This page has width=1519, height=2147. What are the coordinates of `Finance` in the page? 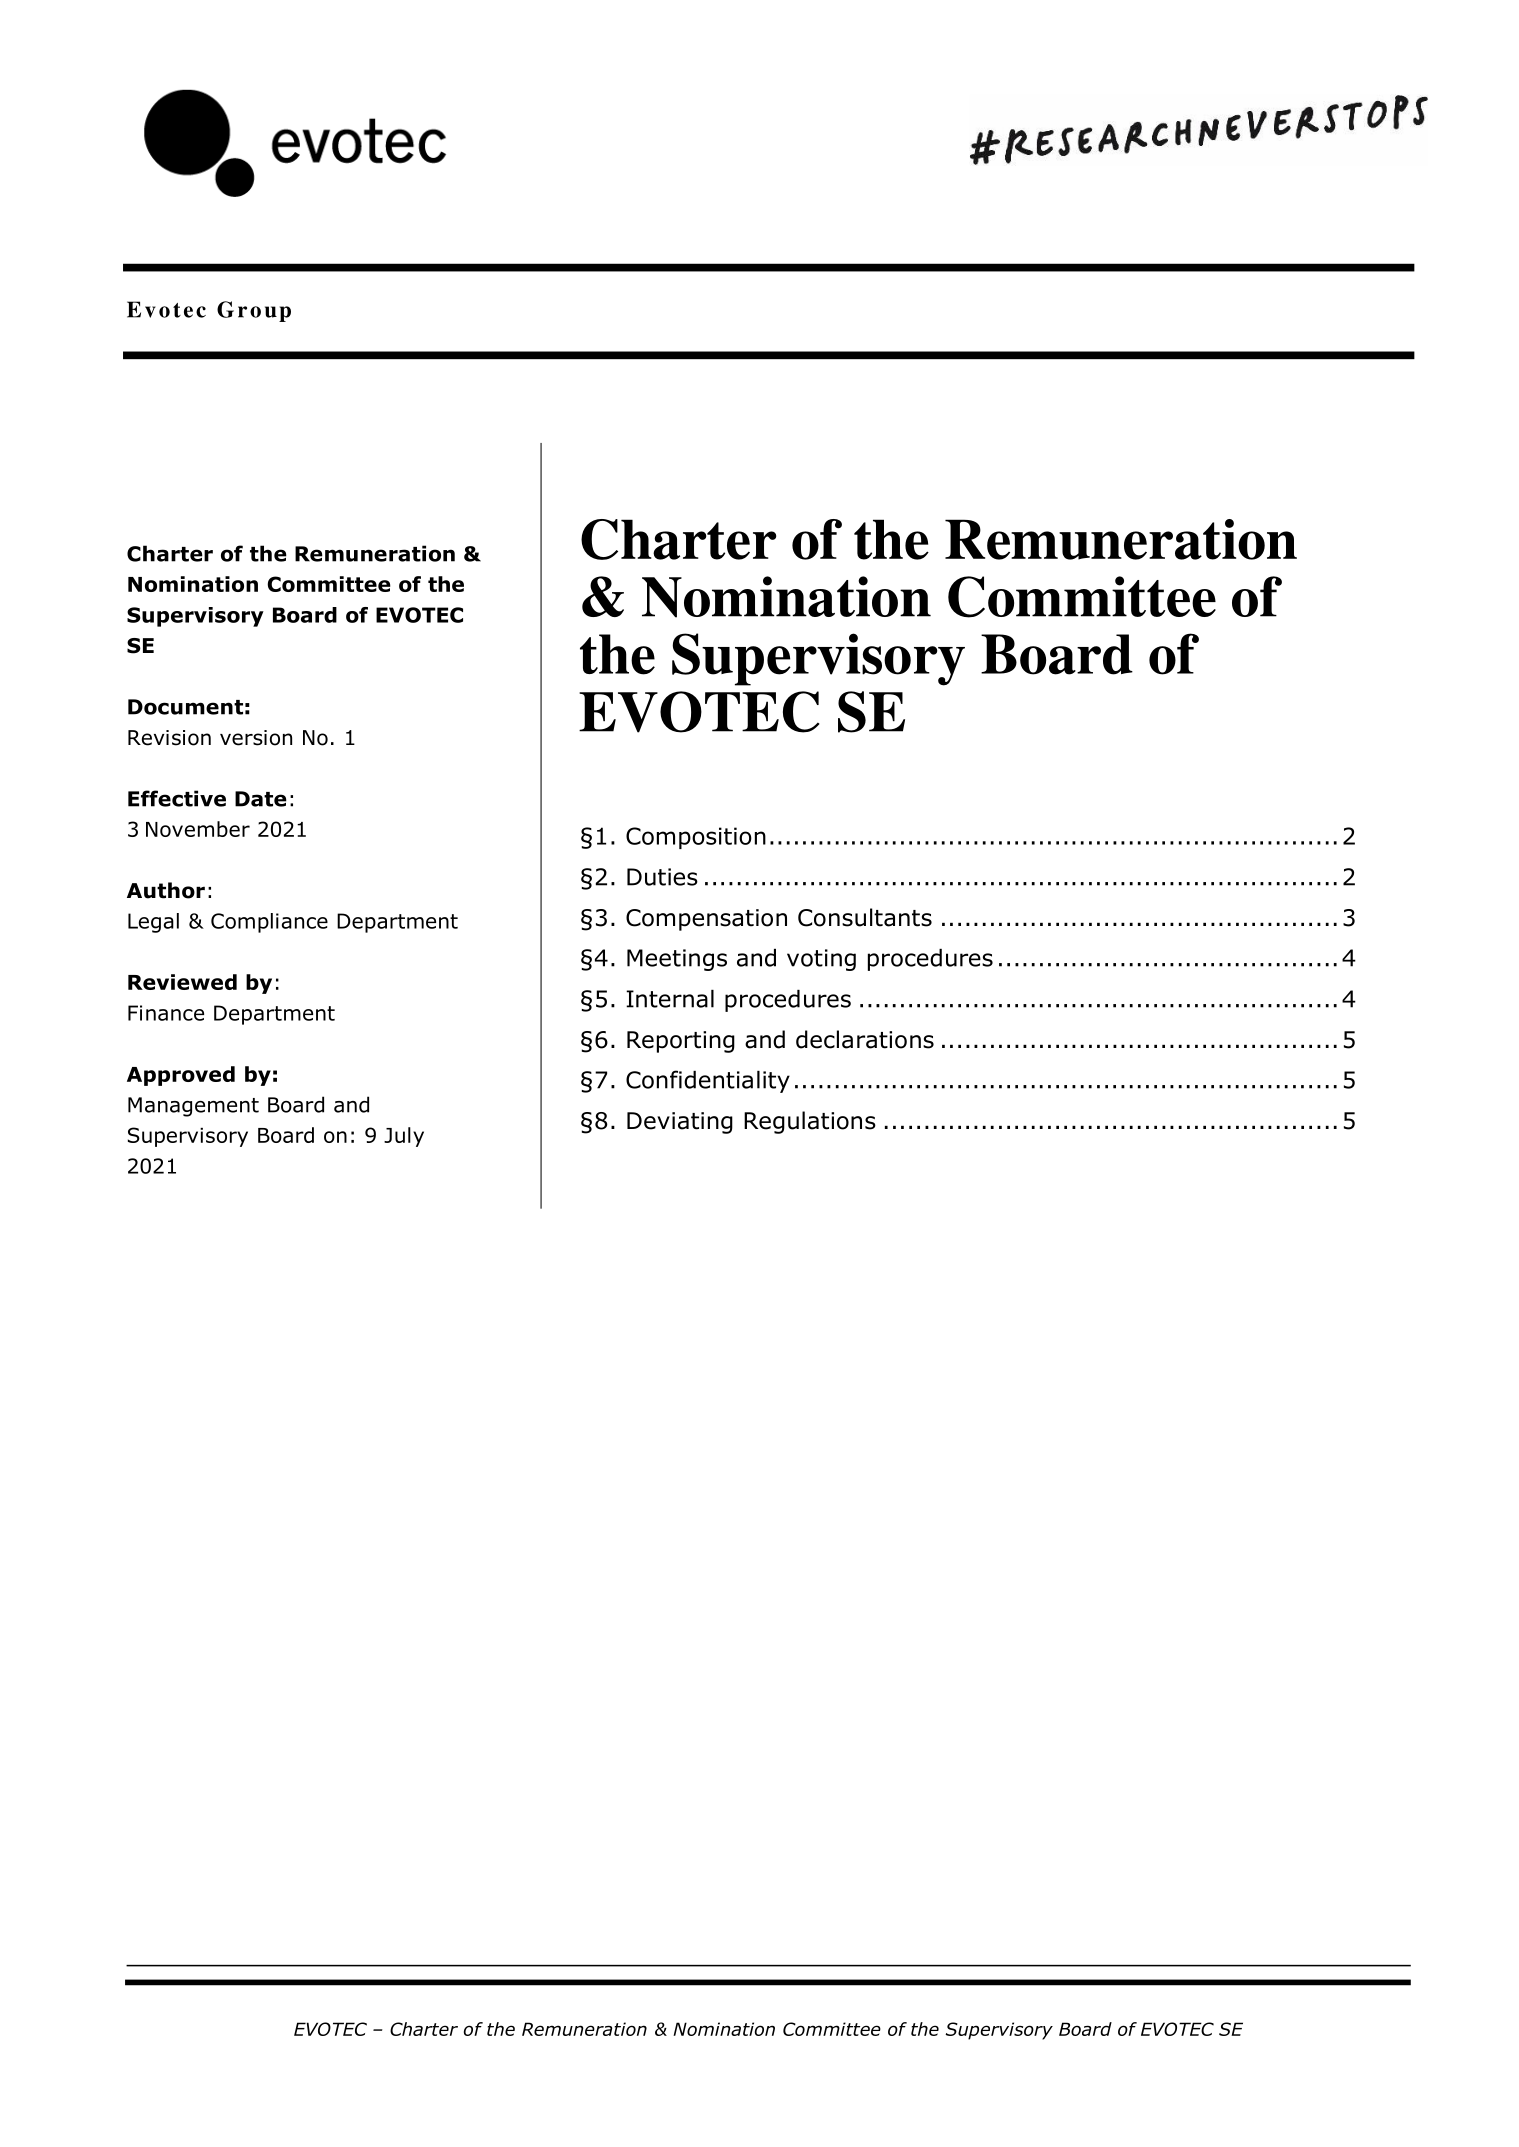 It's located at (166, 1013).
